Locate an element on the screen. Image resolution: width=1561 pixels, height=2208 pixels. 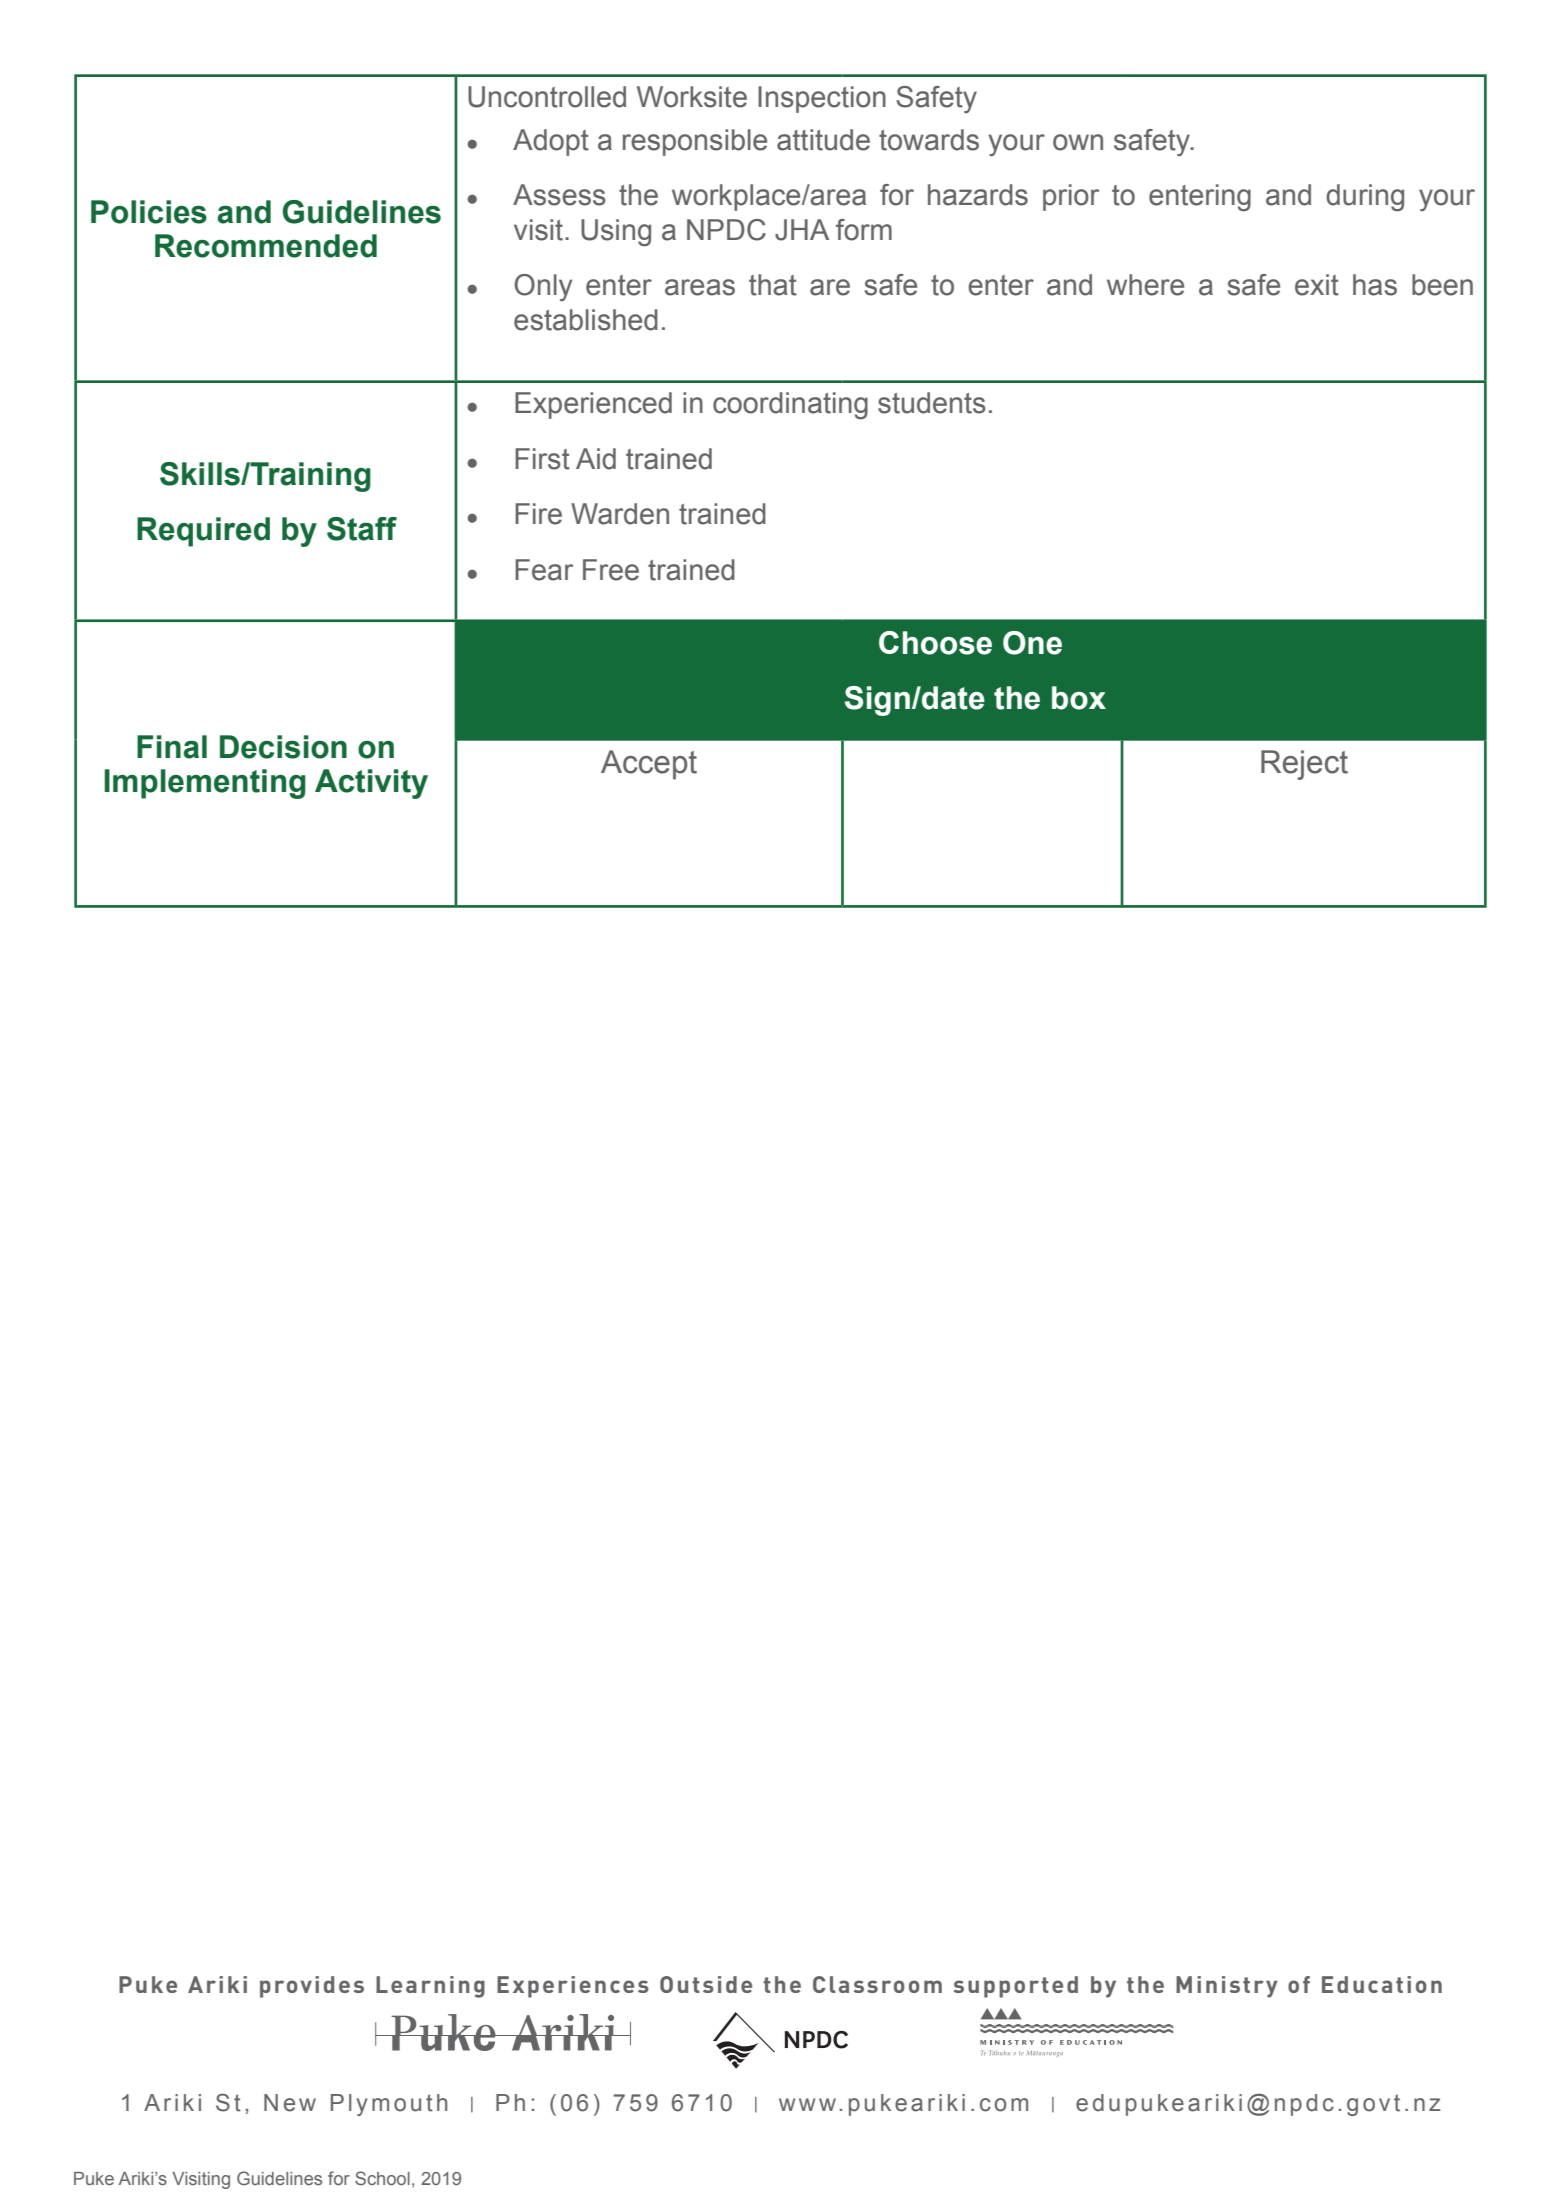
Ministry is located at coordinates (1227, 1987).
